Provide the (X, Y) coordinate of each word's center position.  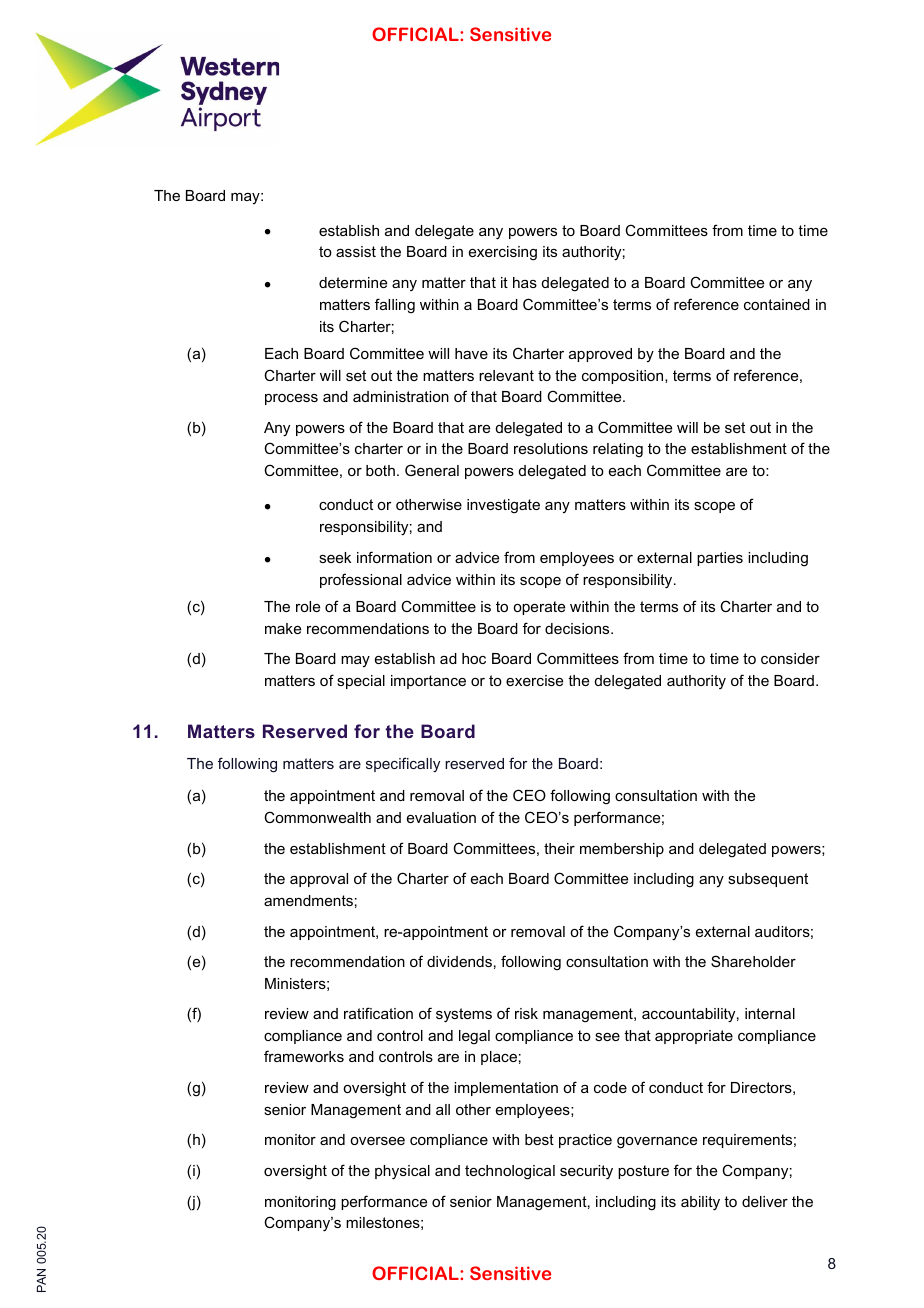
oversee (377, 1141)
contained (777, 304)
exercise (534, 680)
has (525, 282)
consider (790, 658)
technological (510, 1172)
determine (353, 282)
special (361, 682)
